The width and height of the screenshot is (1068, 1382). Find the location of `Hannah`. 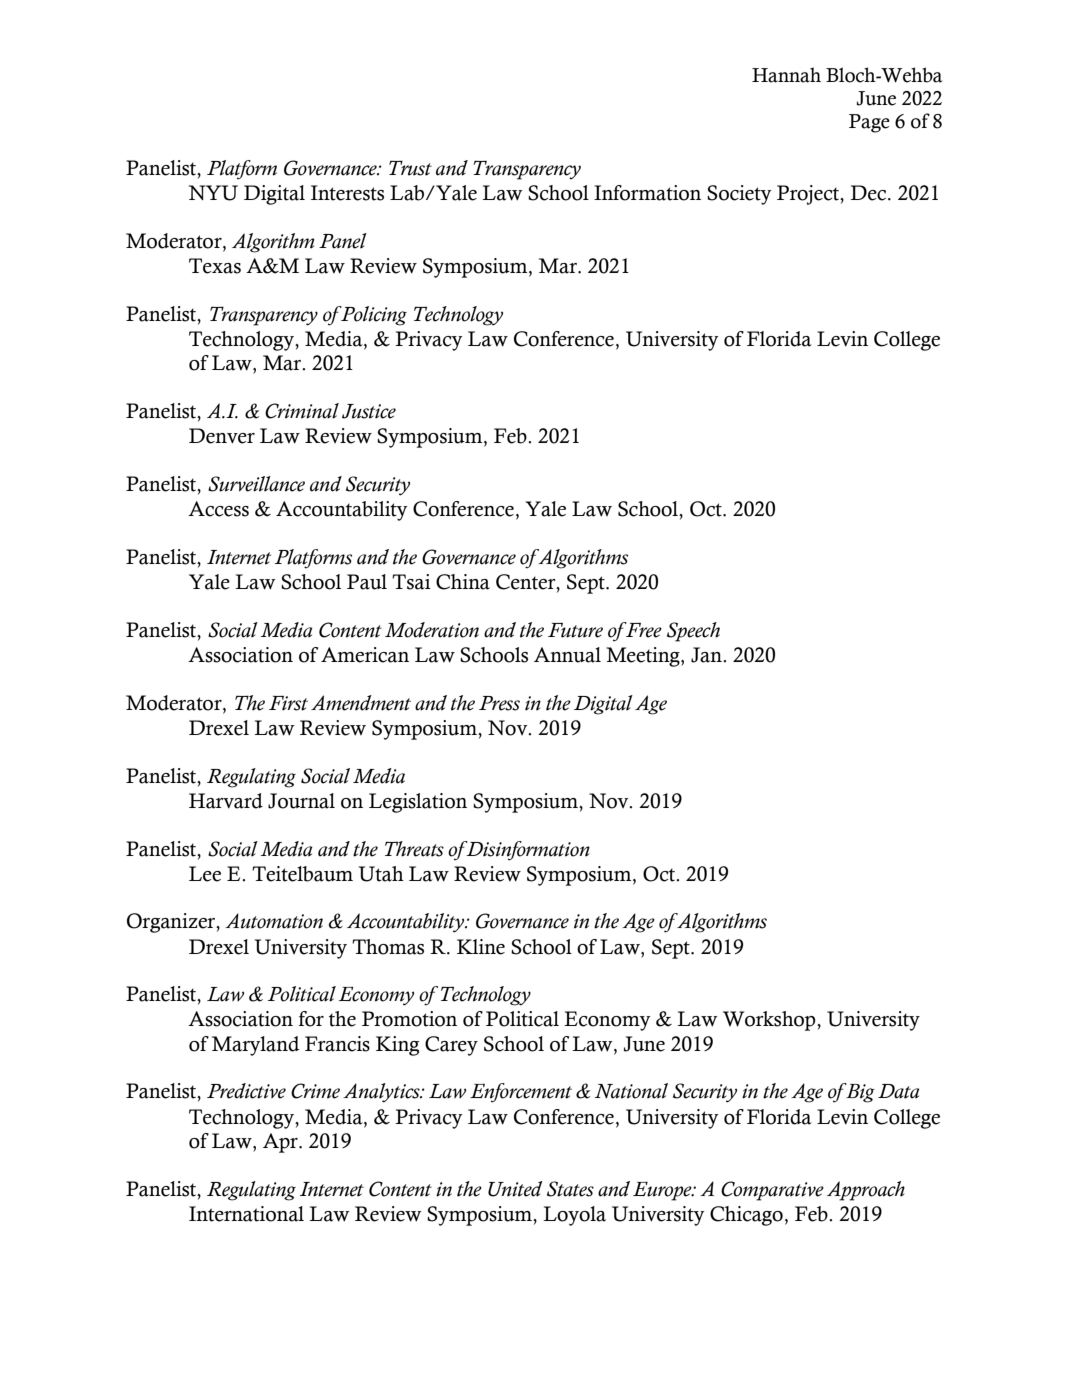

Hannah is located at coordinates (786, 75).
